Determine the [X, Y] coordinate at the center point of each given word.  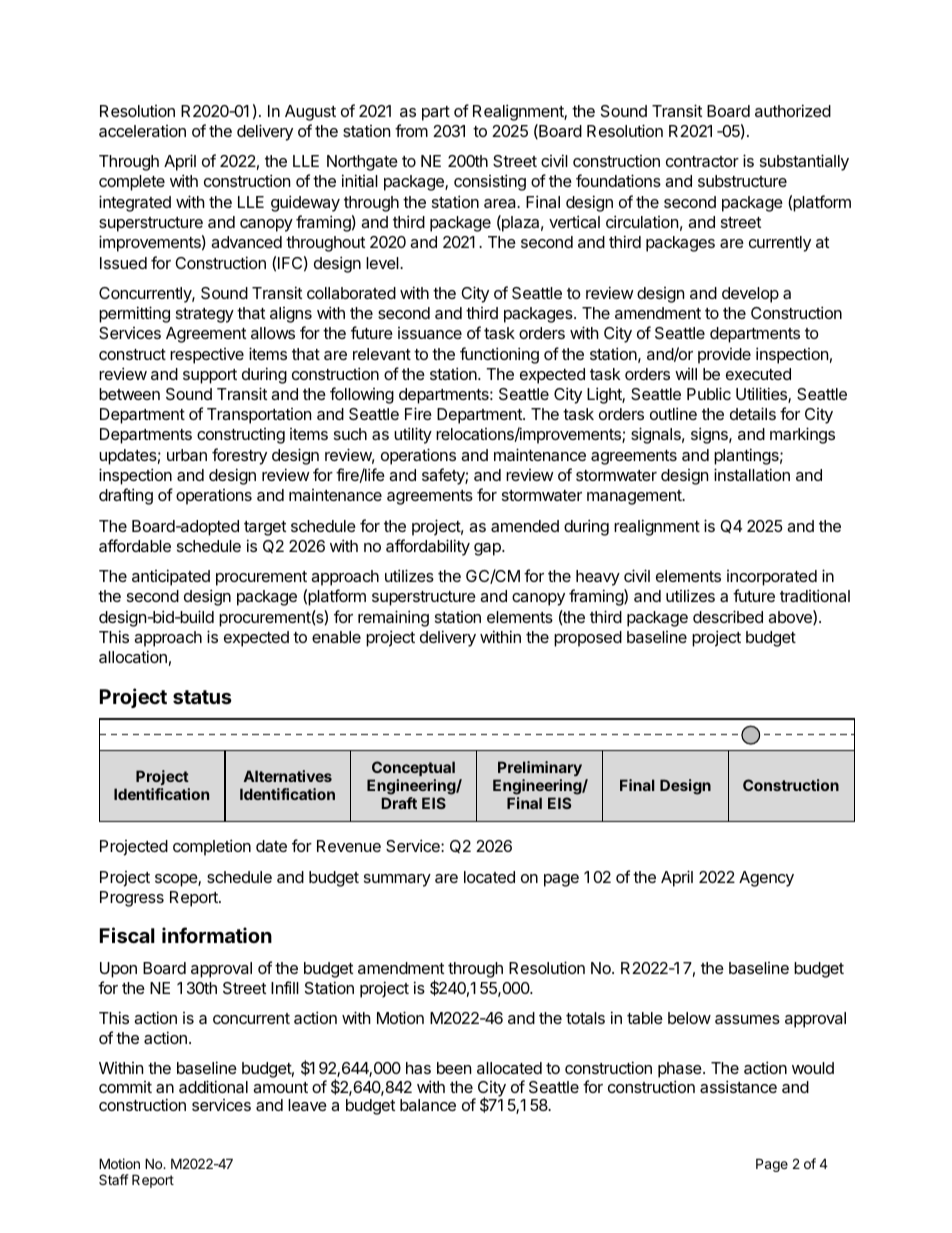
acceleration [142, 131]
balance [428, 1105]
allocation [133, 656]
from [411, 130]
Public [709, 393]
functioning [499, 355]
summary [397, 880]
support [210, 376]
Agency [766, 879]
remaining [393, 618]
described [728, 616]
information [217, 935]
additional [213, 1086]
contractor [702, 161]
